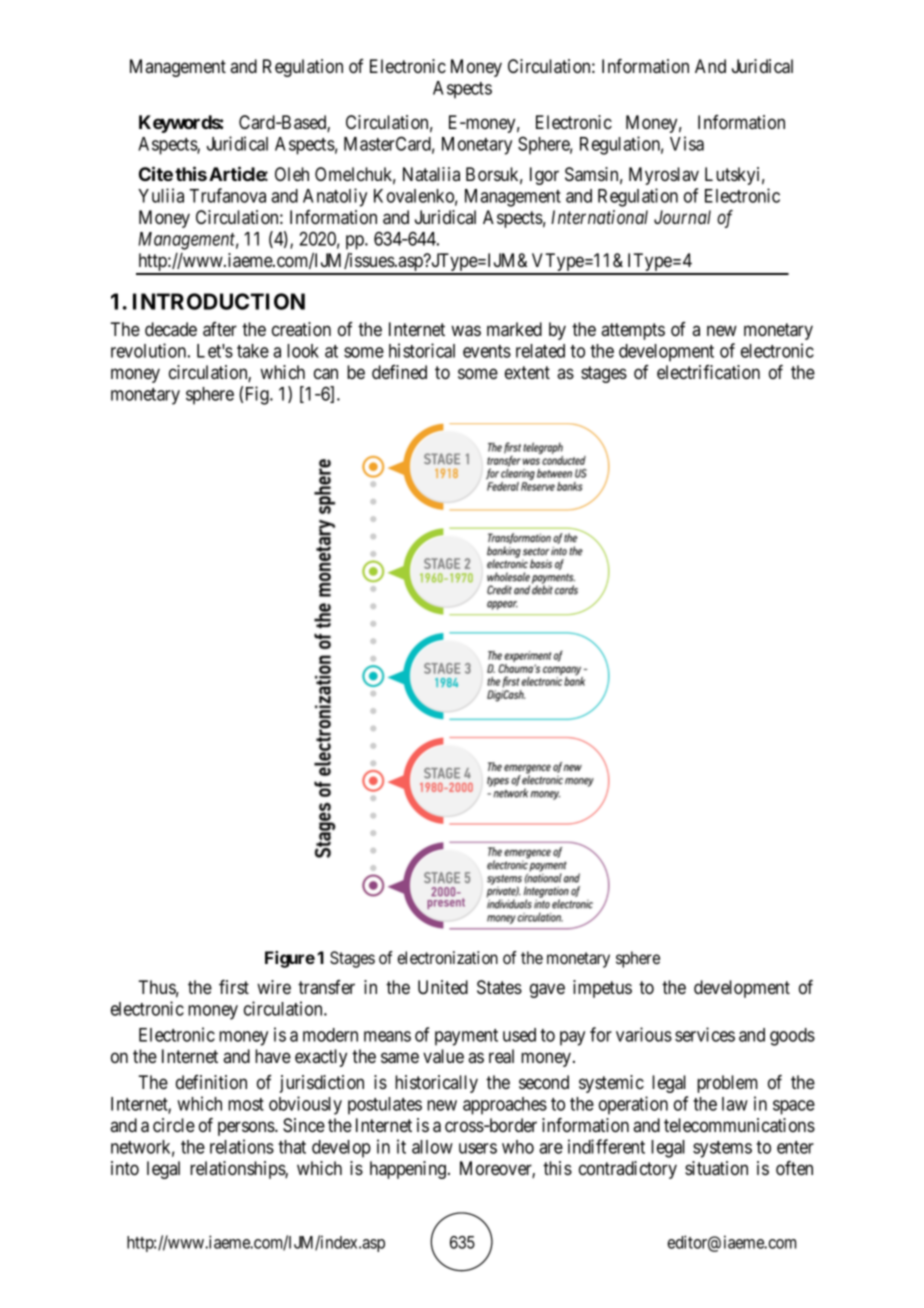  Describe the element at coordinates (687, 143) in the screenshot. I see `Visa` at that location.
